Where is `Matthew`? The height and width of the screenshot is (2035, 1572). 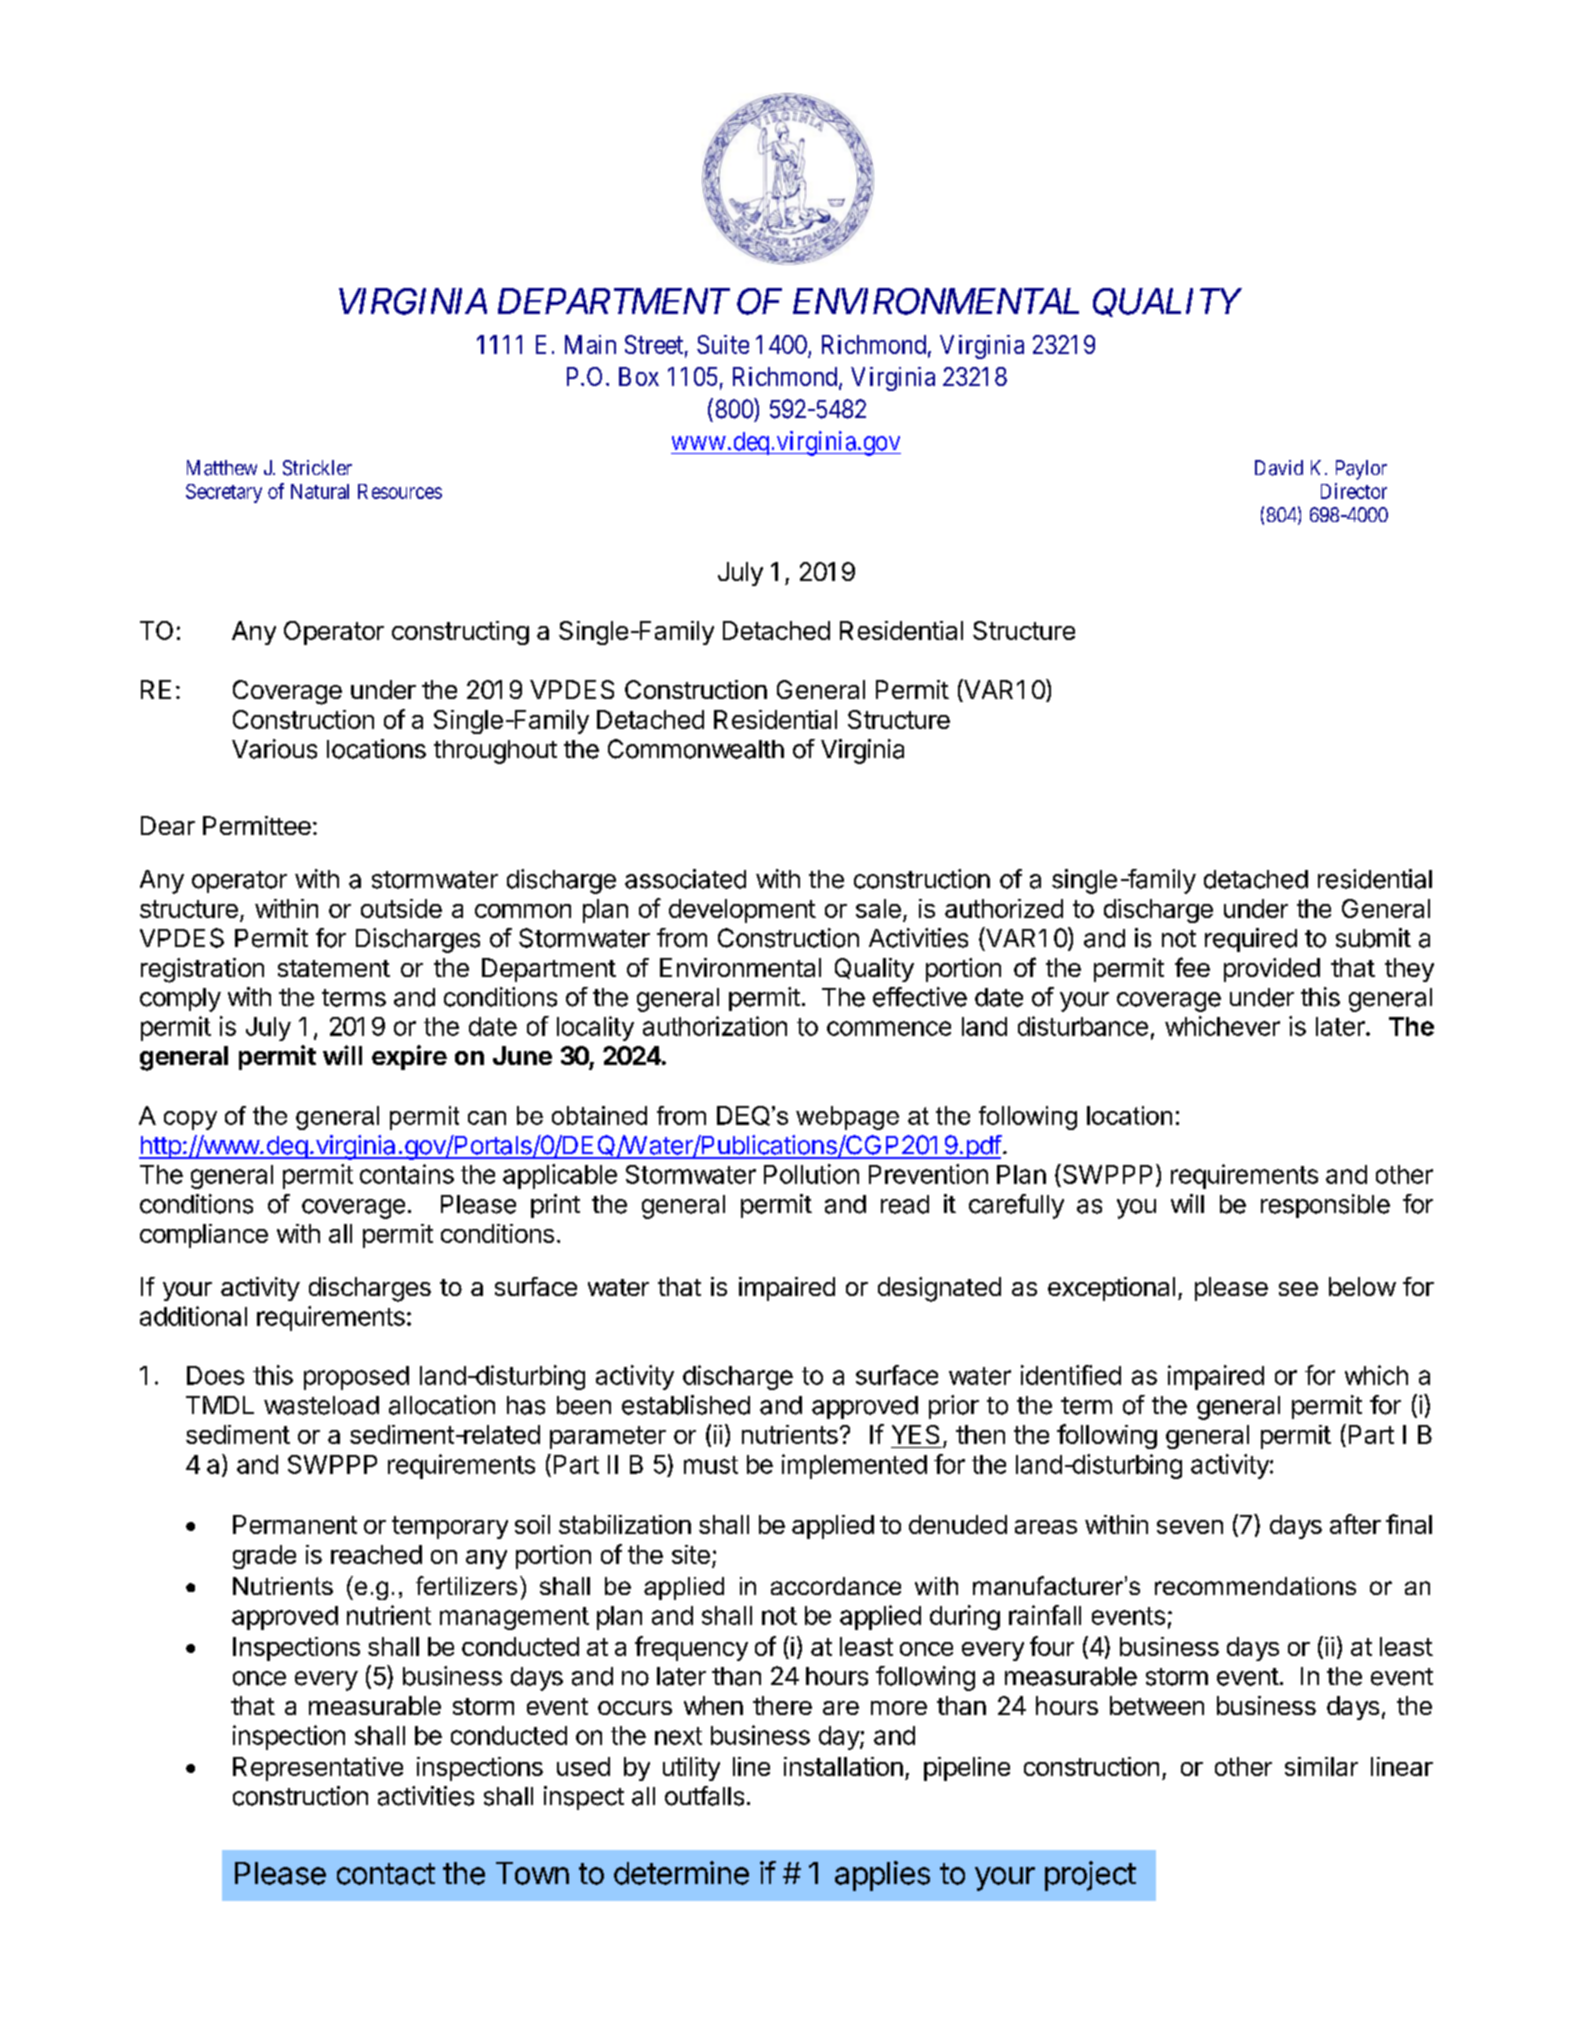
Matthew is located at coordinates (222, 468).
